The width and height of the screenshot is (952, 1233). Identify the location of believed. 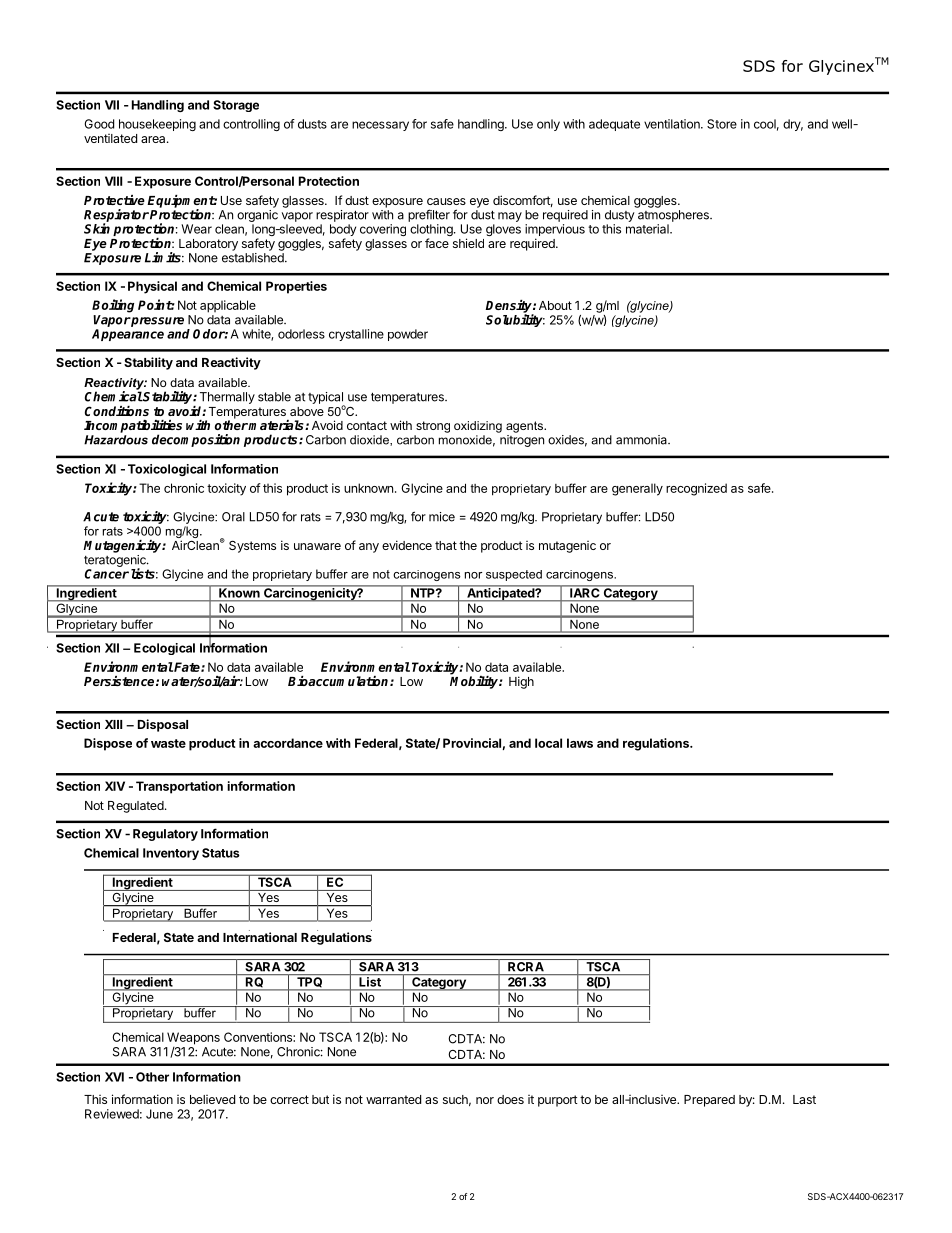
(212, 1099).
